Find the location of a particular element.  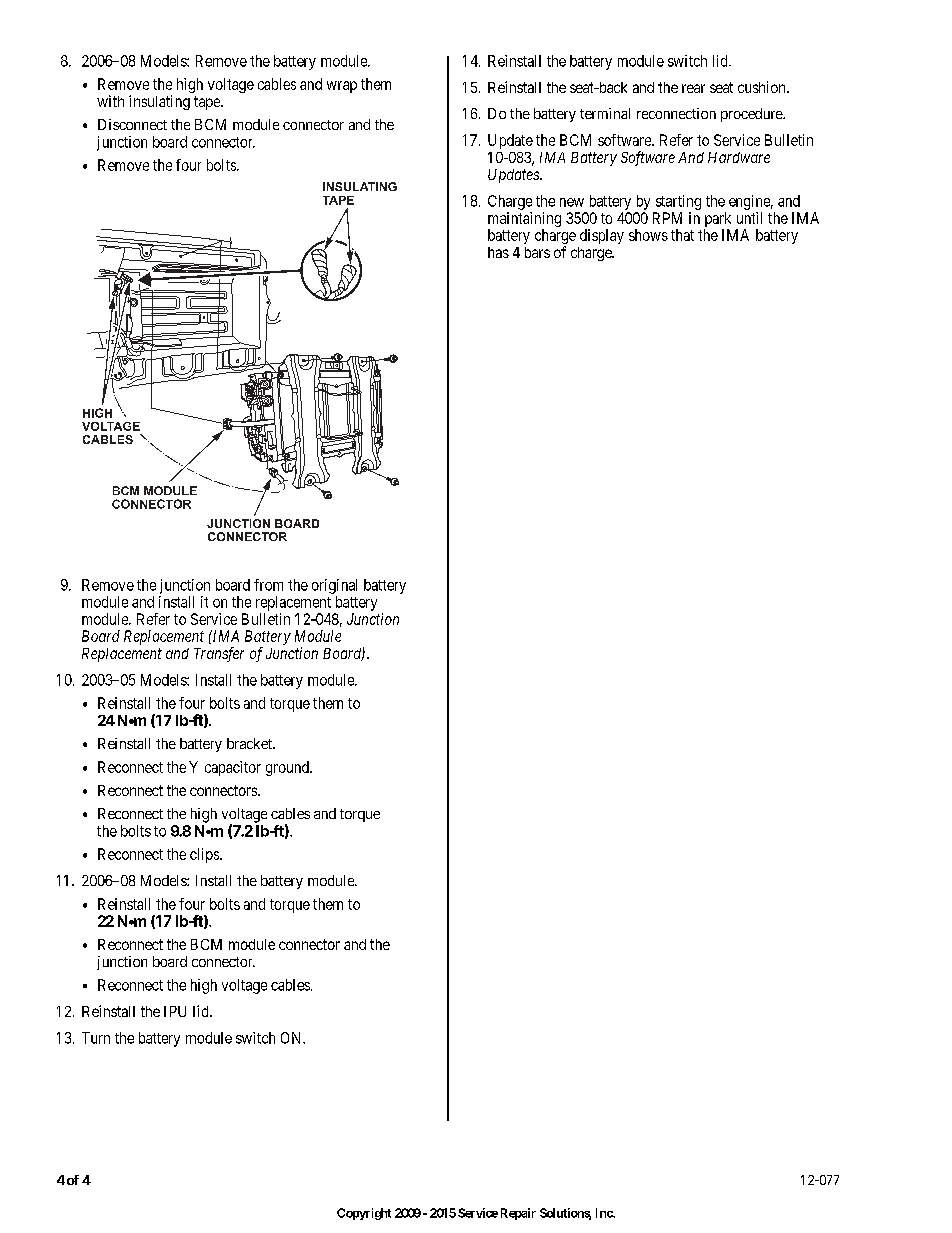

from is located at coordinates (268, 585).
